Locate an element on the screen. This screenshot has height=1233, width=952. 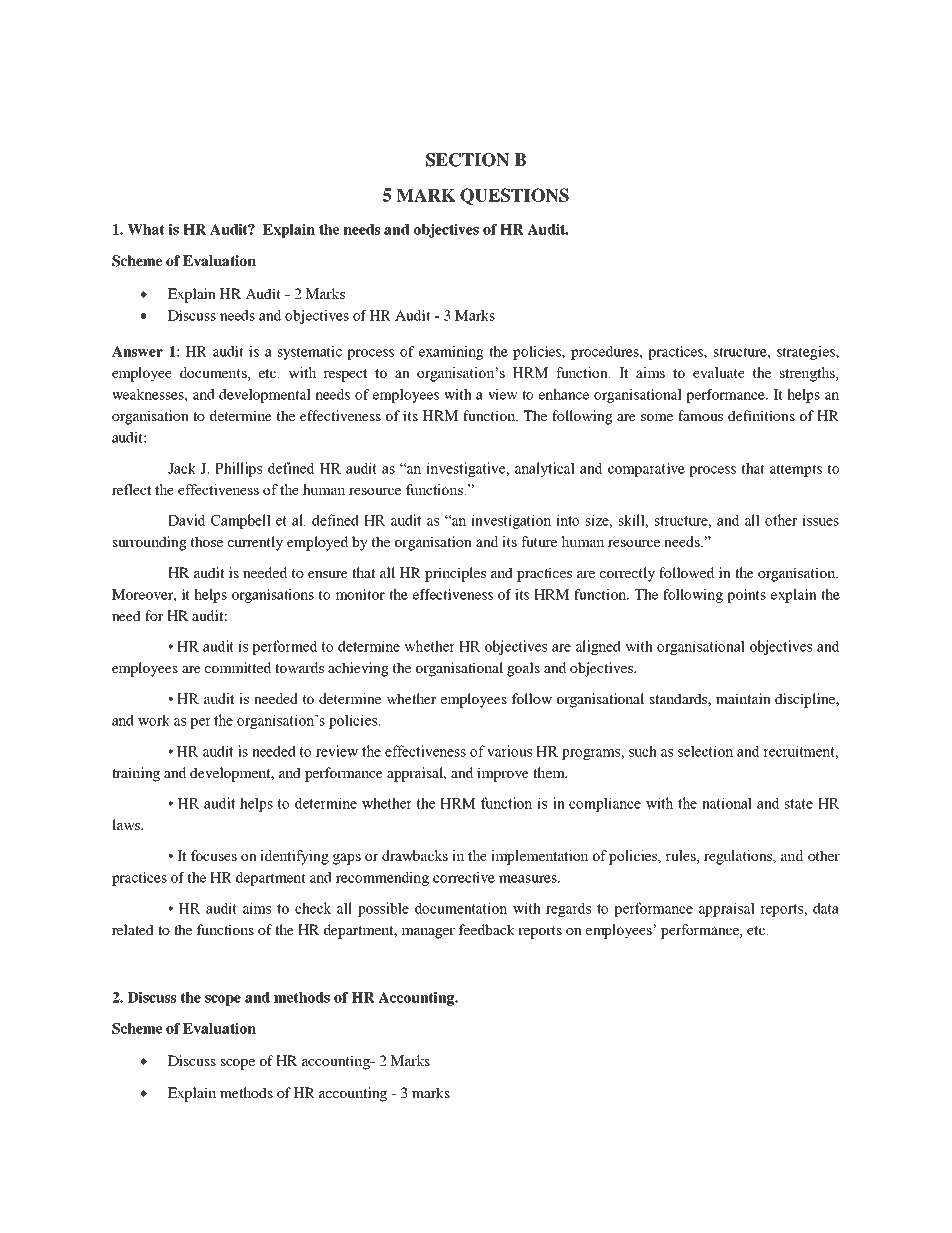
selection is located at coordinates (705, 751).
